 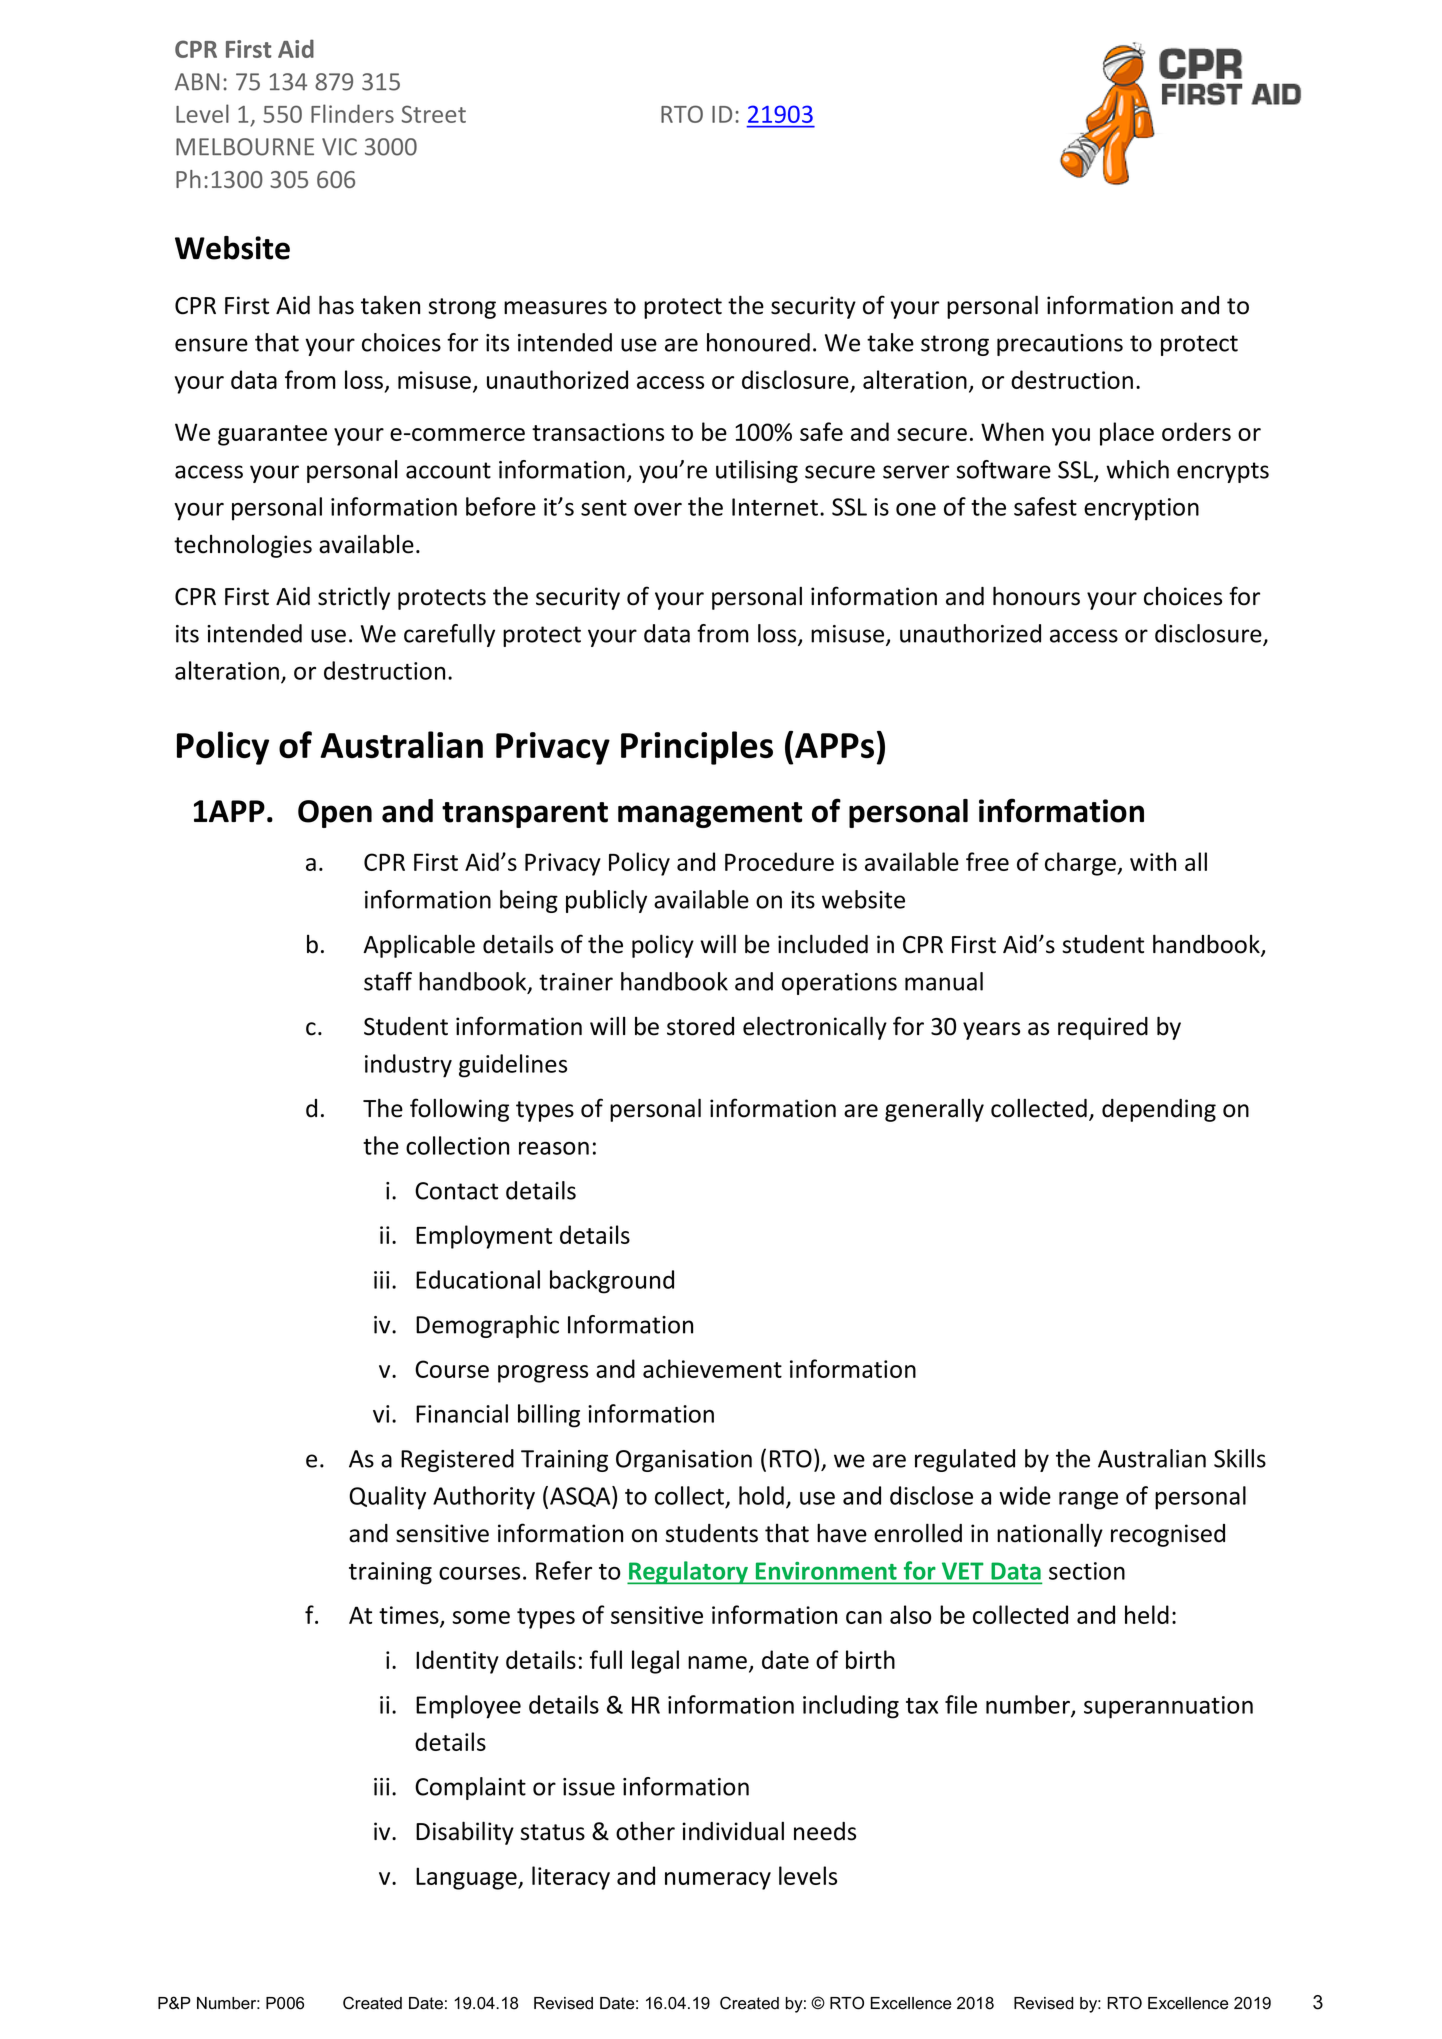 I want to click on Educational, so click(x=478, y=1279).
